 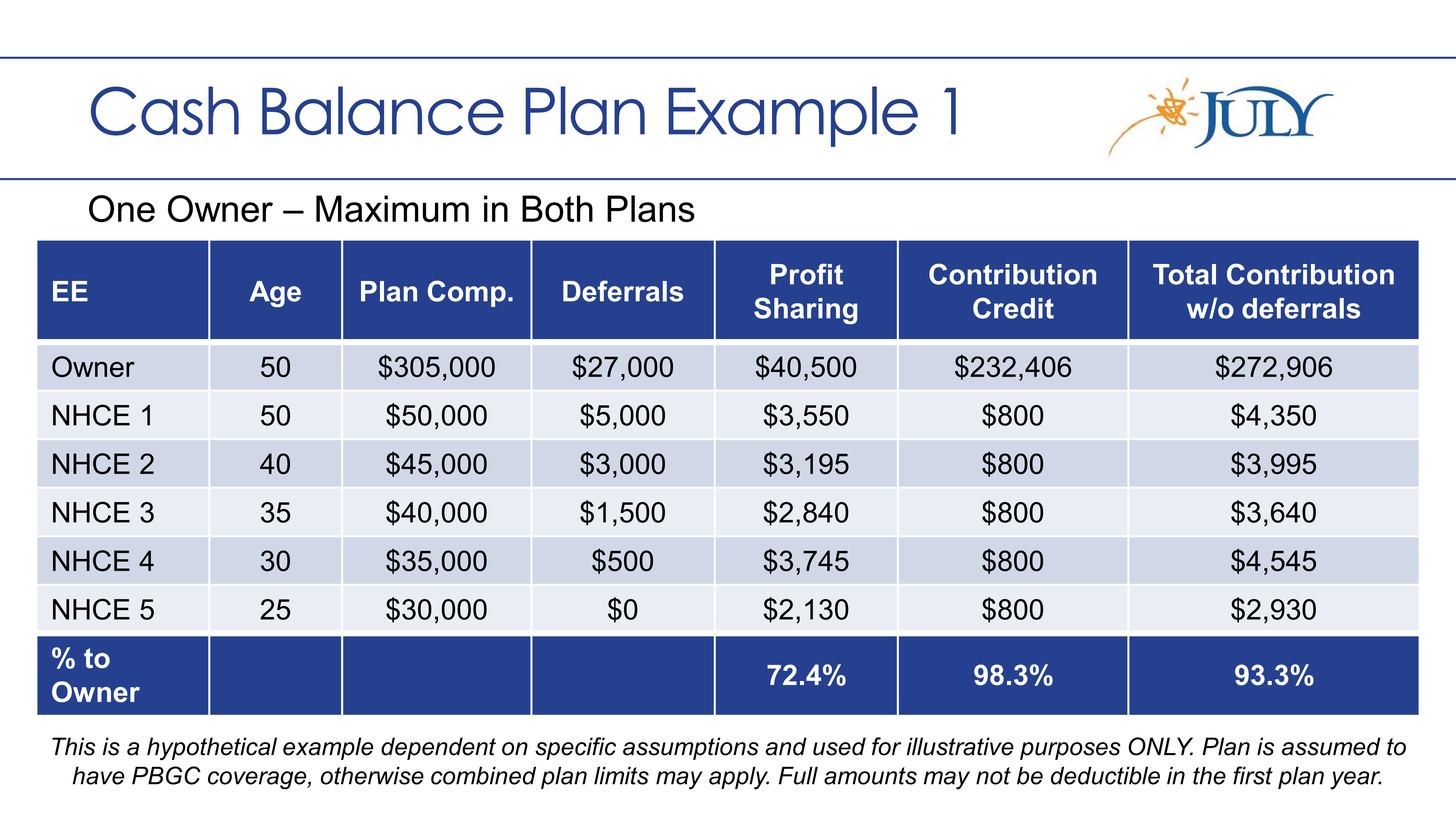 What do you see at coordinates (212, 749) in the document?
I see `hypothetical` at bounding box center [212, 749].
